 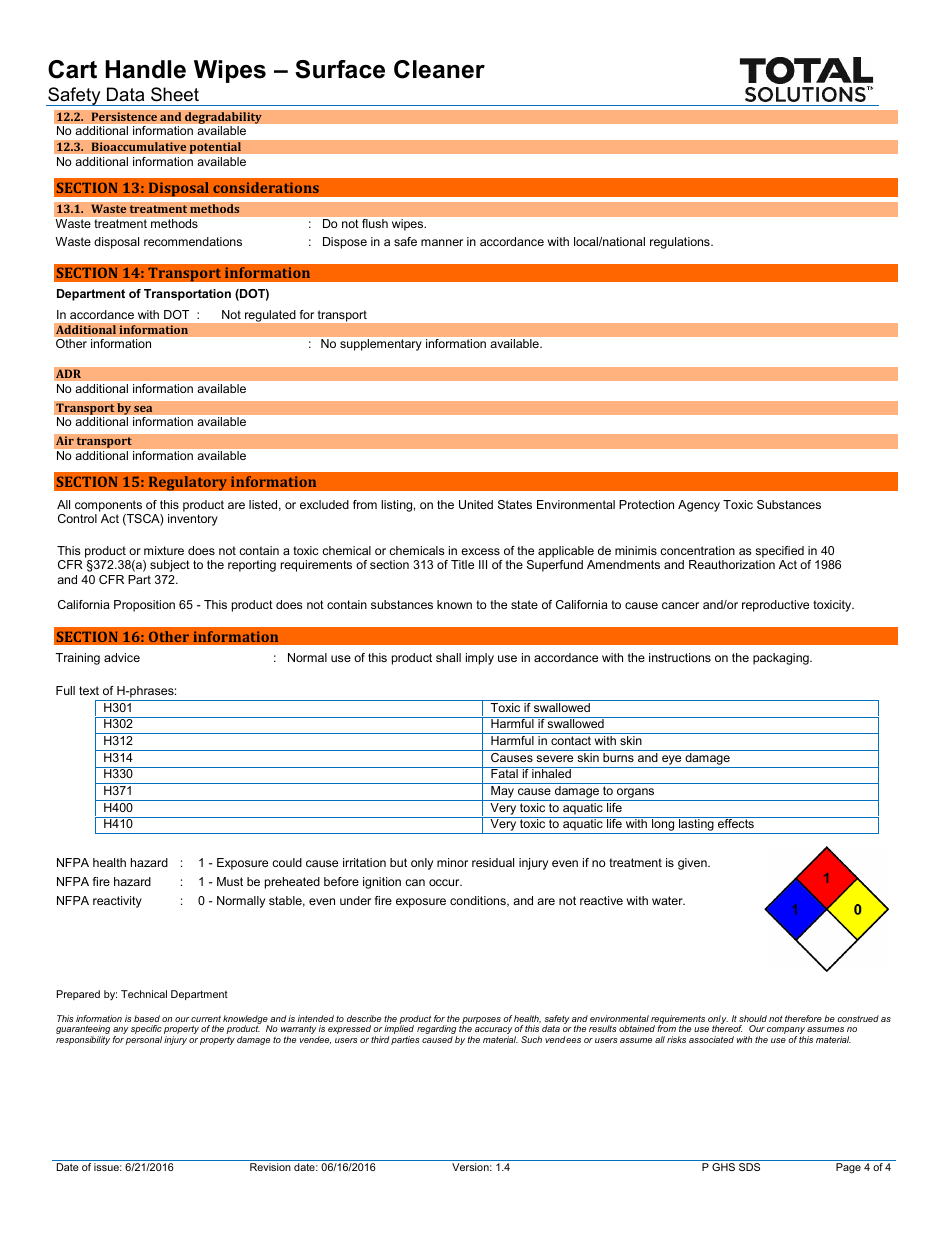 What do you see at coordinates (175, 94) in the image?
I see `Sheet` at bounding box center [175, 94].
